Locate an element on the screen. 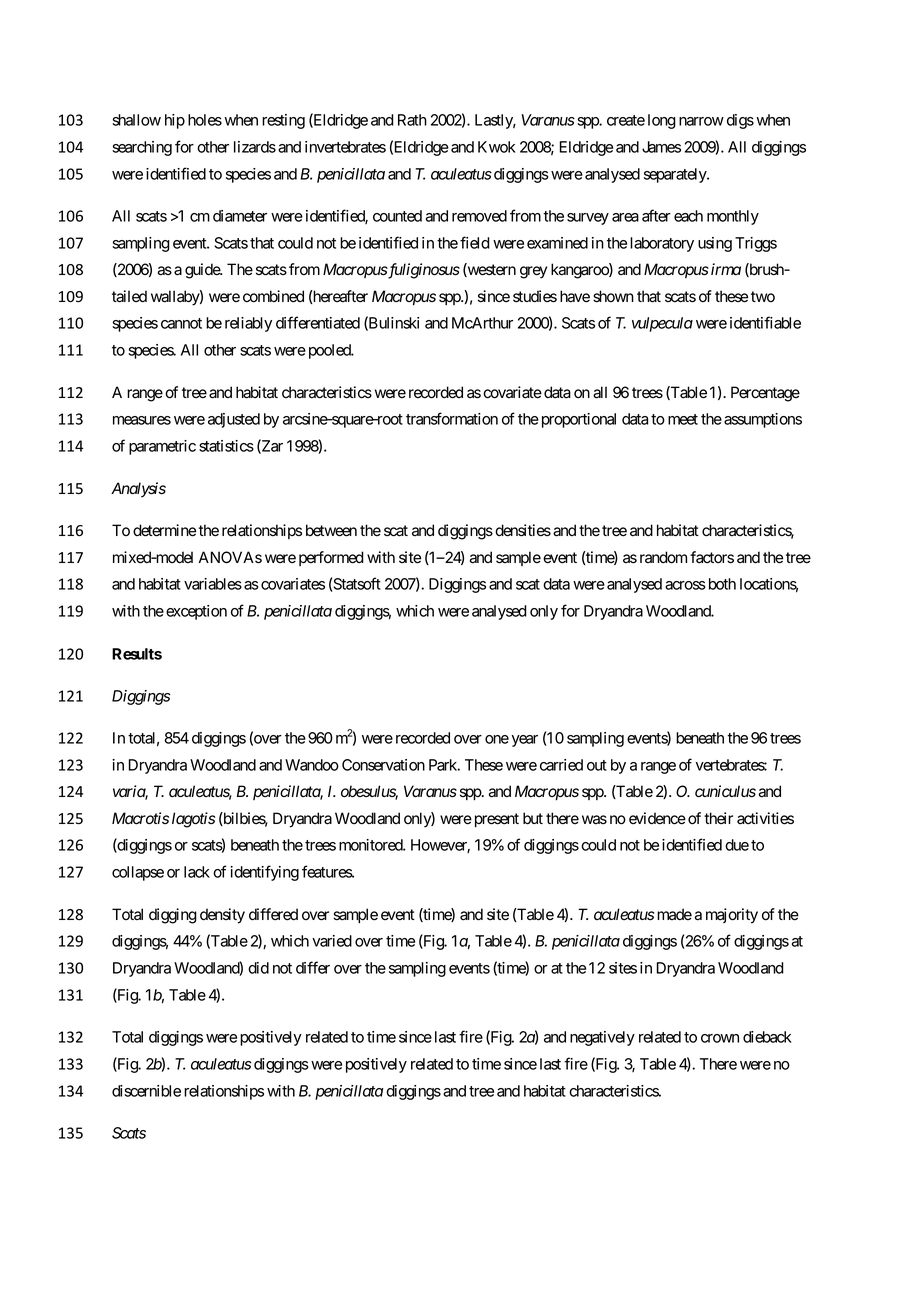  exception is located at coordinates (196, 612).
